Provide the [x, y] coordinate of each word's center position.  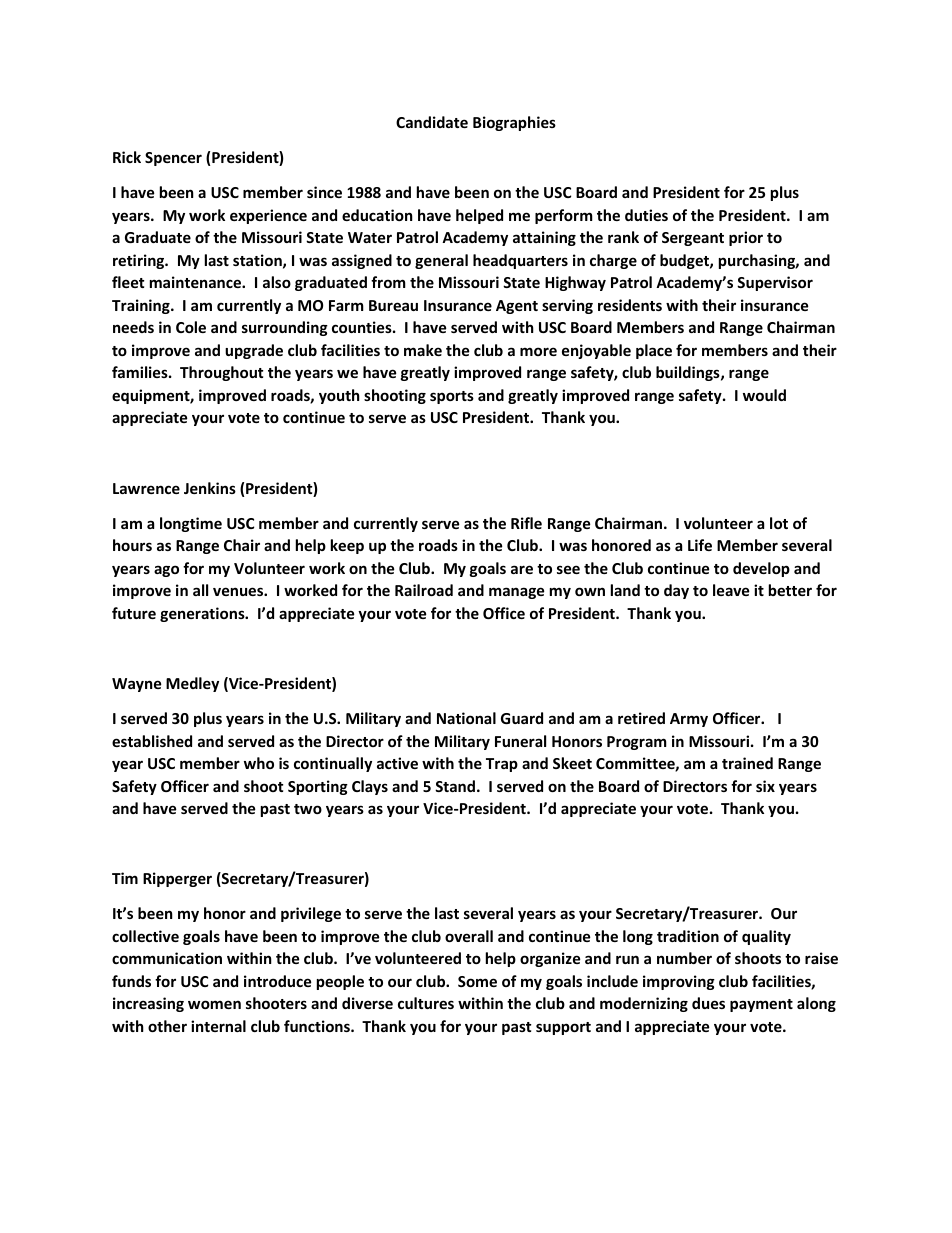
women [214, 1004]
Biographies [514, 123]
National [466, 718]
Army [689, 720]
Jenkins [210, 488]
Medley [192, 684]
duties [646, 215]
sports [452, 397]
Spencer [173, 159]
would [764, 395]
